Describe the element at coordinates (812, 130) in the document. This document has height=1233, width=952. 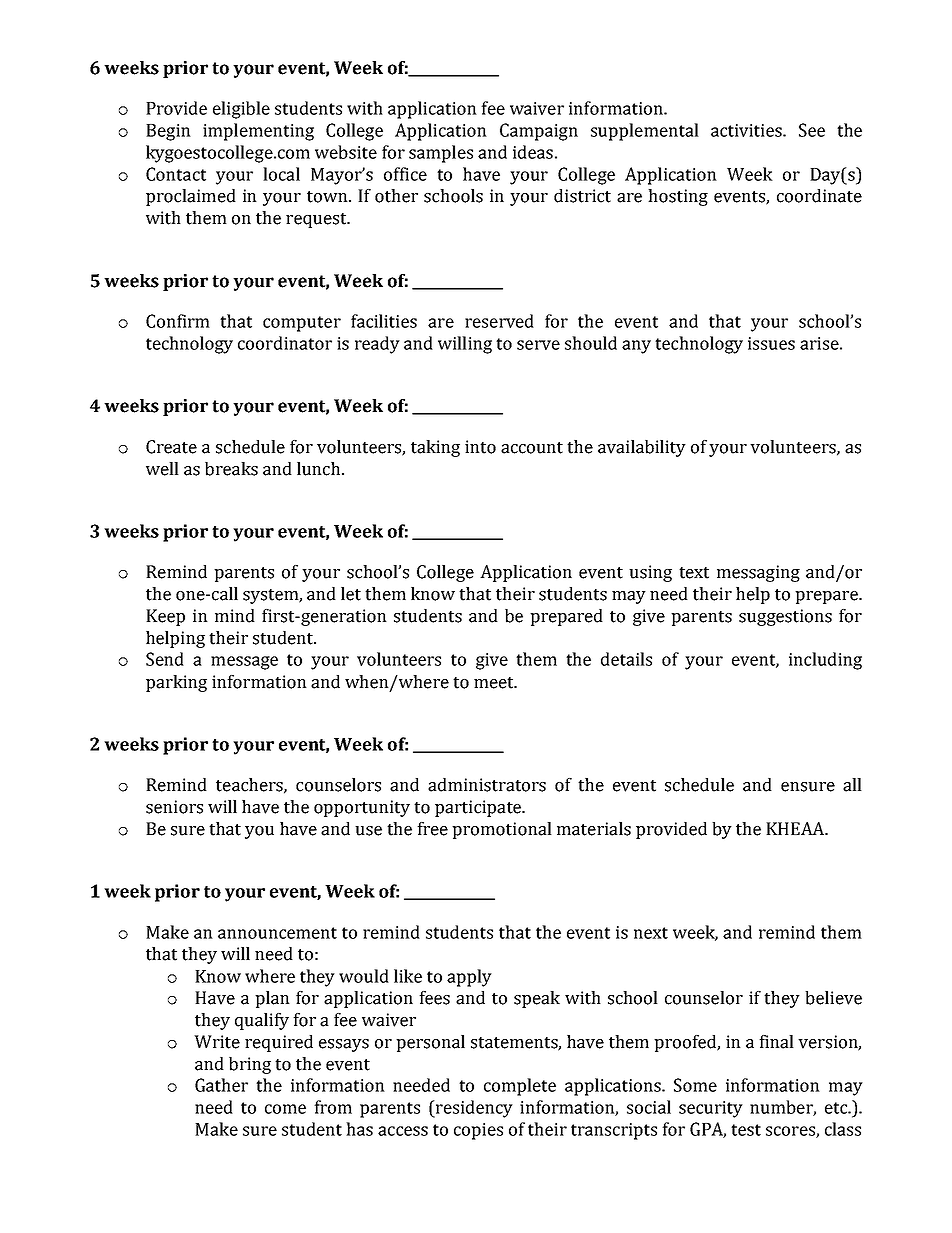
I see `See` at that location.
